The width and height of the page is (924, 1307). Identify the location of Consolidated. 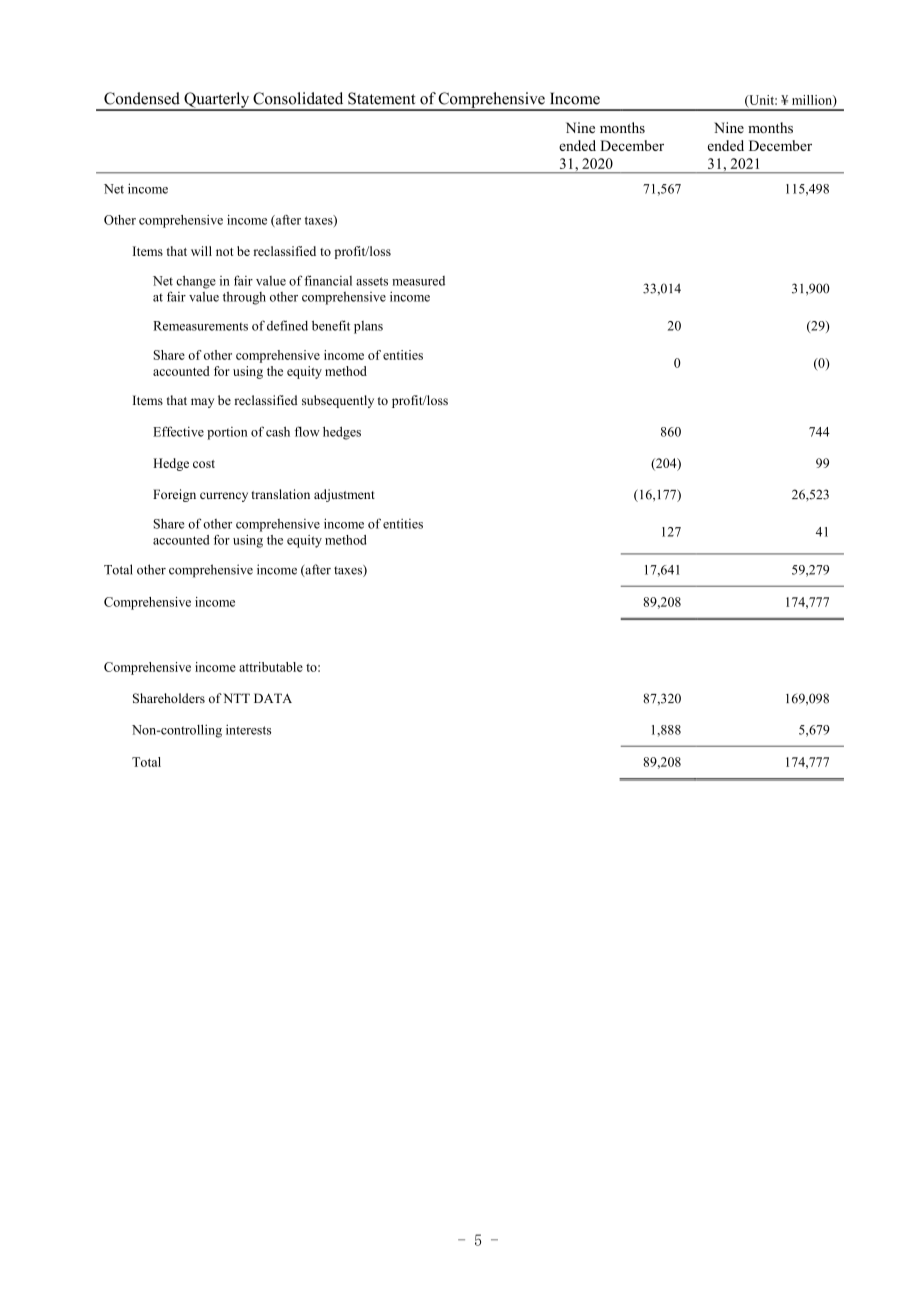
(298, 98).
